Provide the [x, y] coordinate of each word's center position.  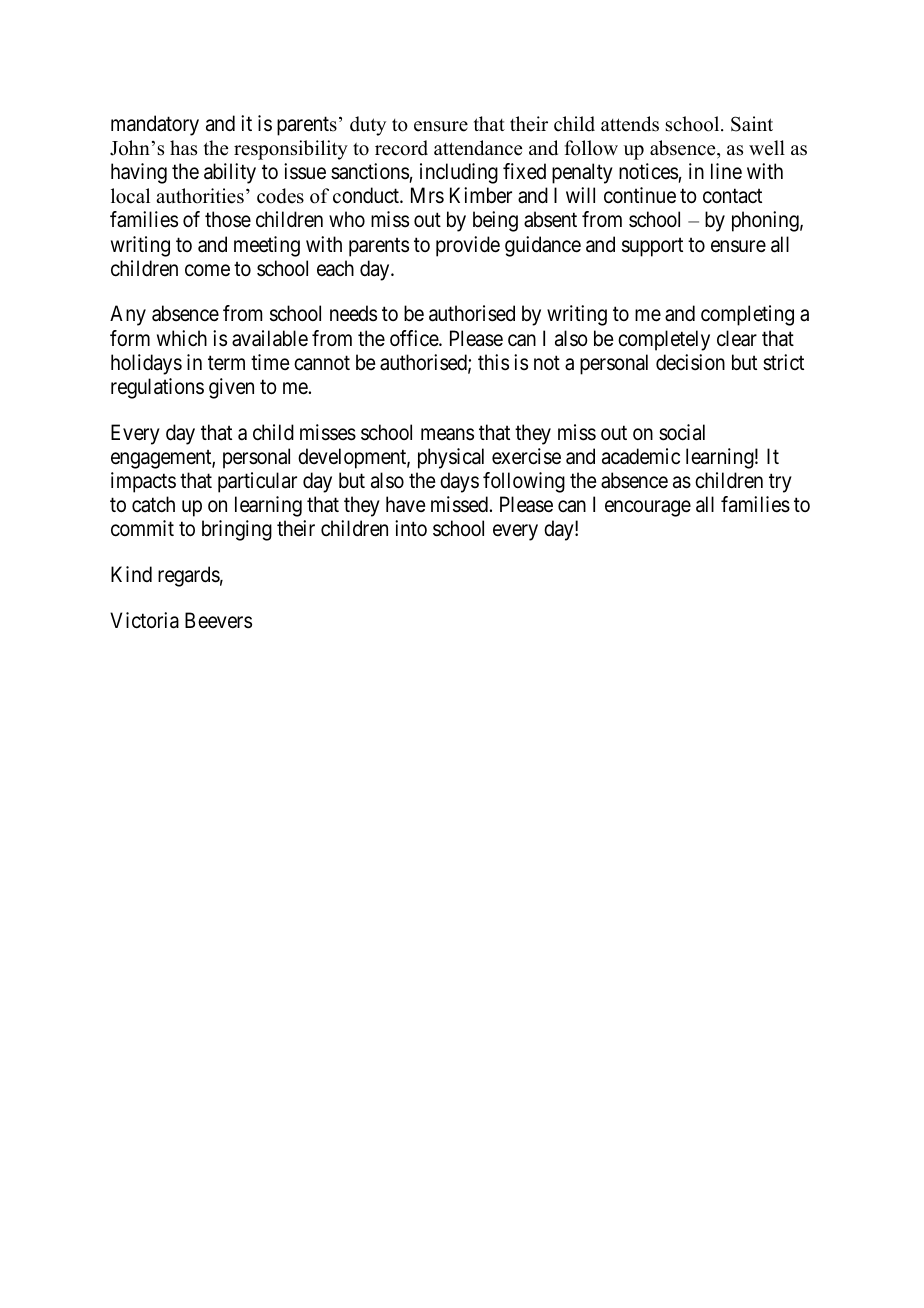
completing [747, 315]
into [411, 528]
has [183, 148]
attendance [478, 148]
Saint [752, 124]
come [207, 270]
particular [257, 482]
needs [353, 313]
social [682, 432]
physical [451, 458]
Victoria [144, 620]
